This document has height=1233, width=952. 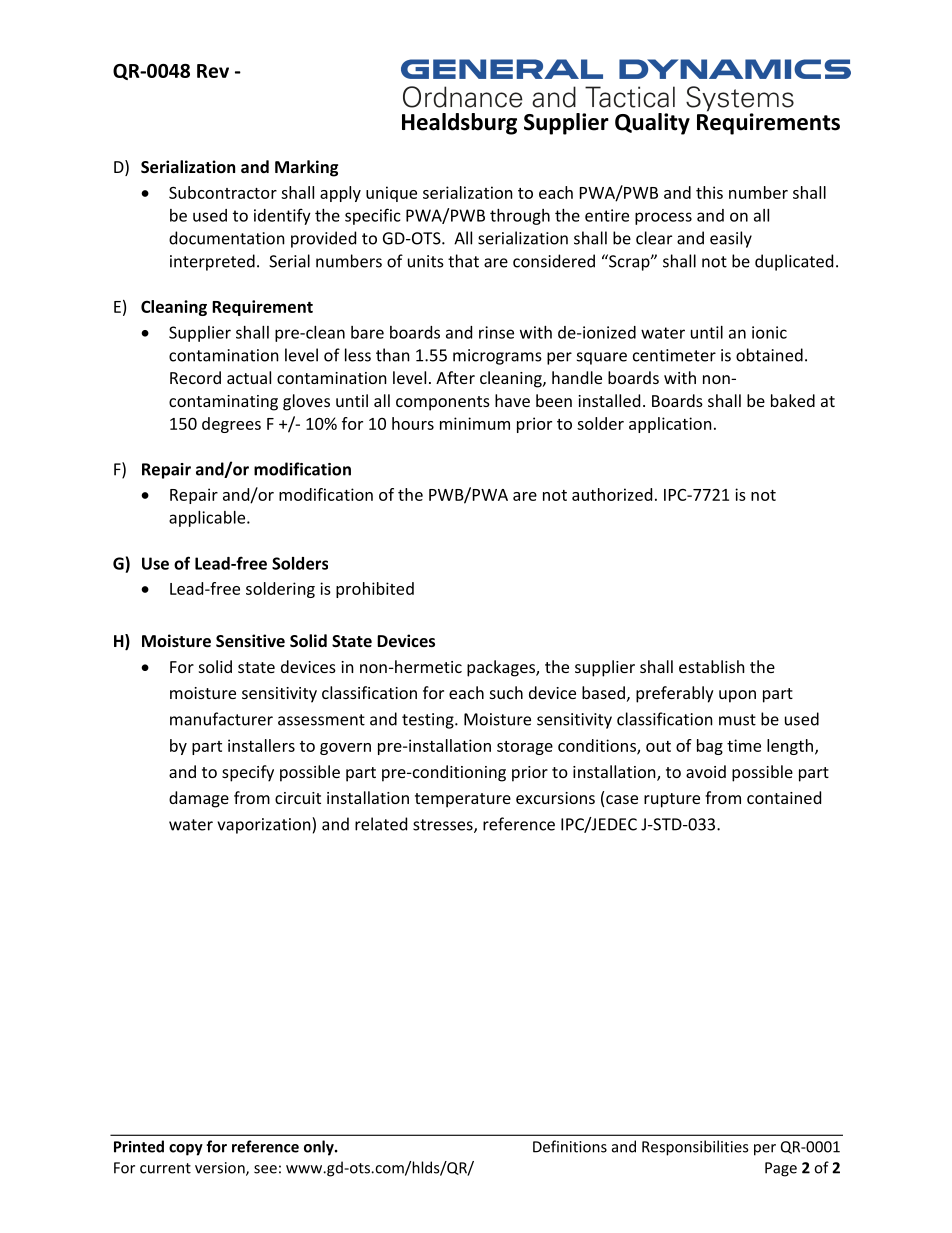 I want to click on unique, so click(x=391, y=194).
